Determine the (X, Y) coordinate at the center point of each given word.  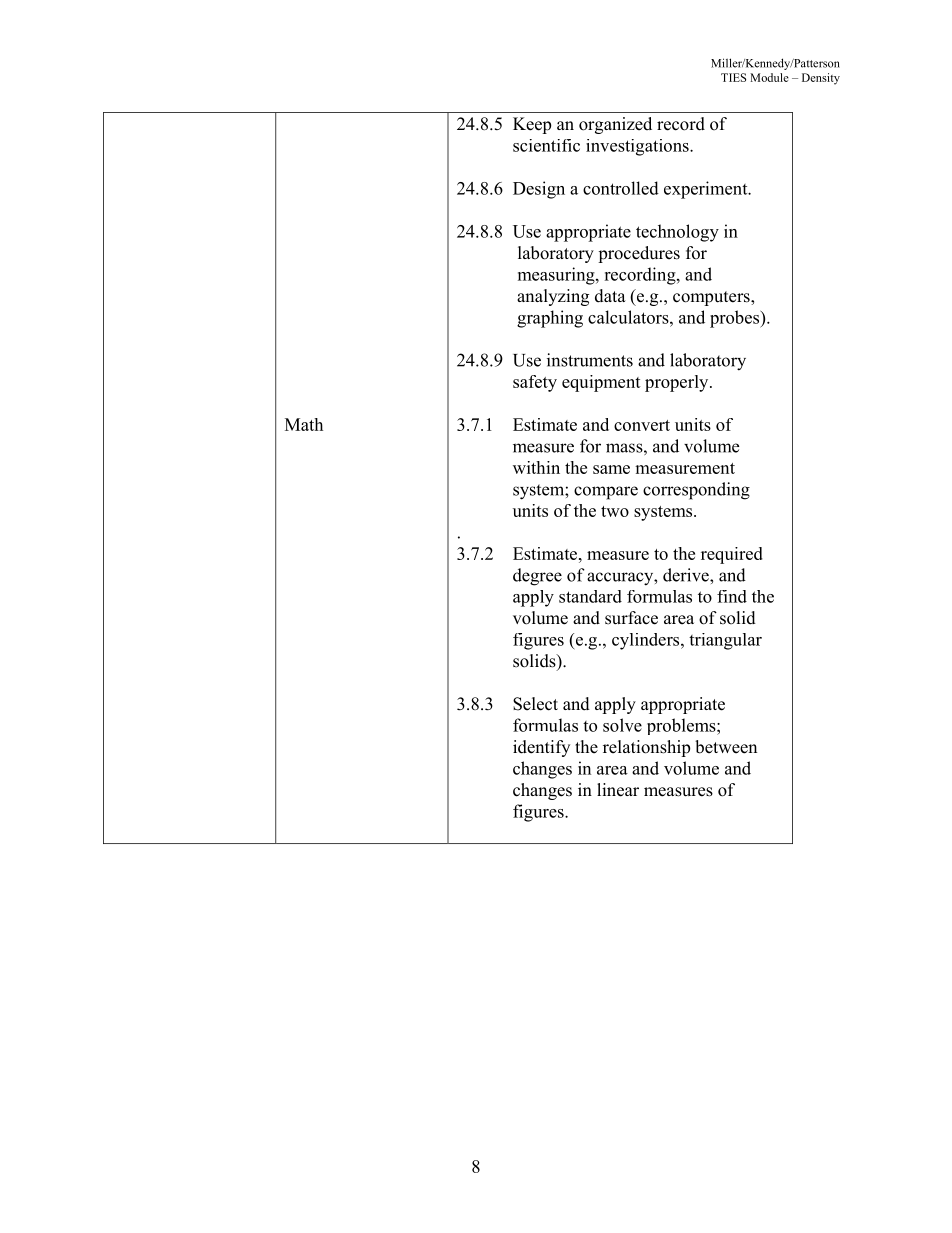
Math (304, 424)
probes (735, 319)
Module (769, 77)
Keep (532, 125)
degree (537, 577)
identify (541, 748)
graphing (550, 319)
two (615, 511)
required (732, 555)
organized (615, 125)
